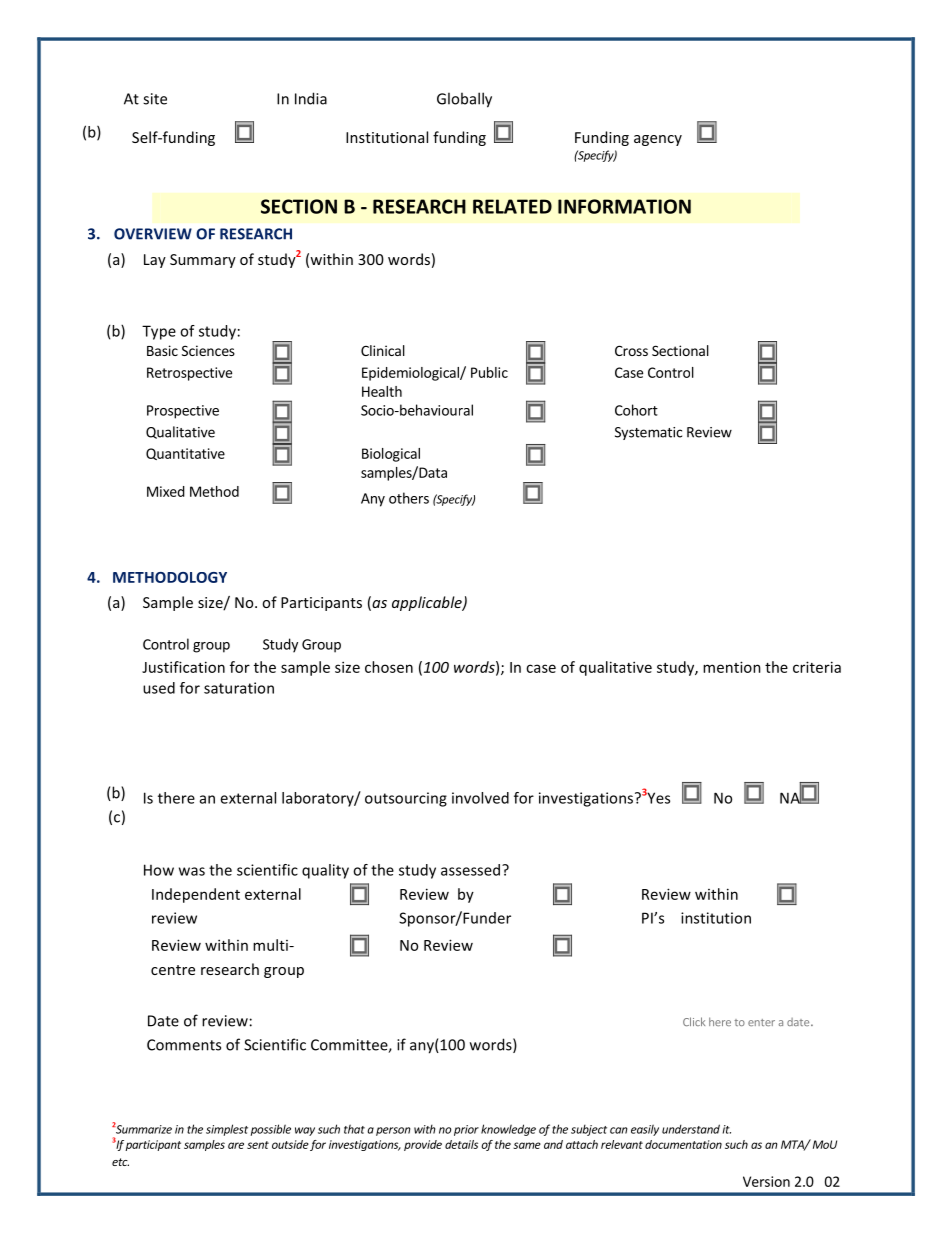  What do you see at coordinates (472, 870) in the document?
I see `assessed` at bounding box center [472, 870].
